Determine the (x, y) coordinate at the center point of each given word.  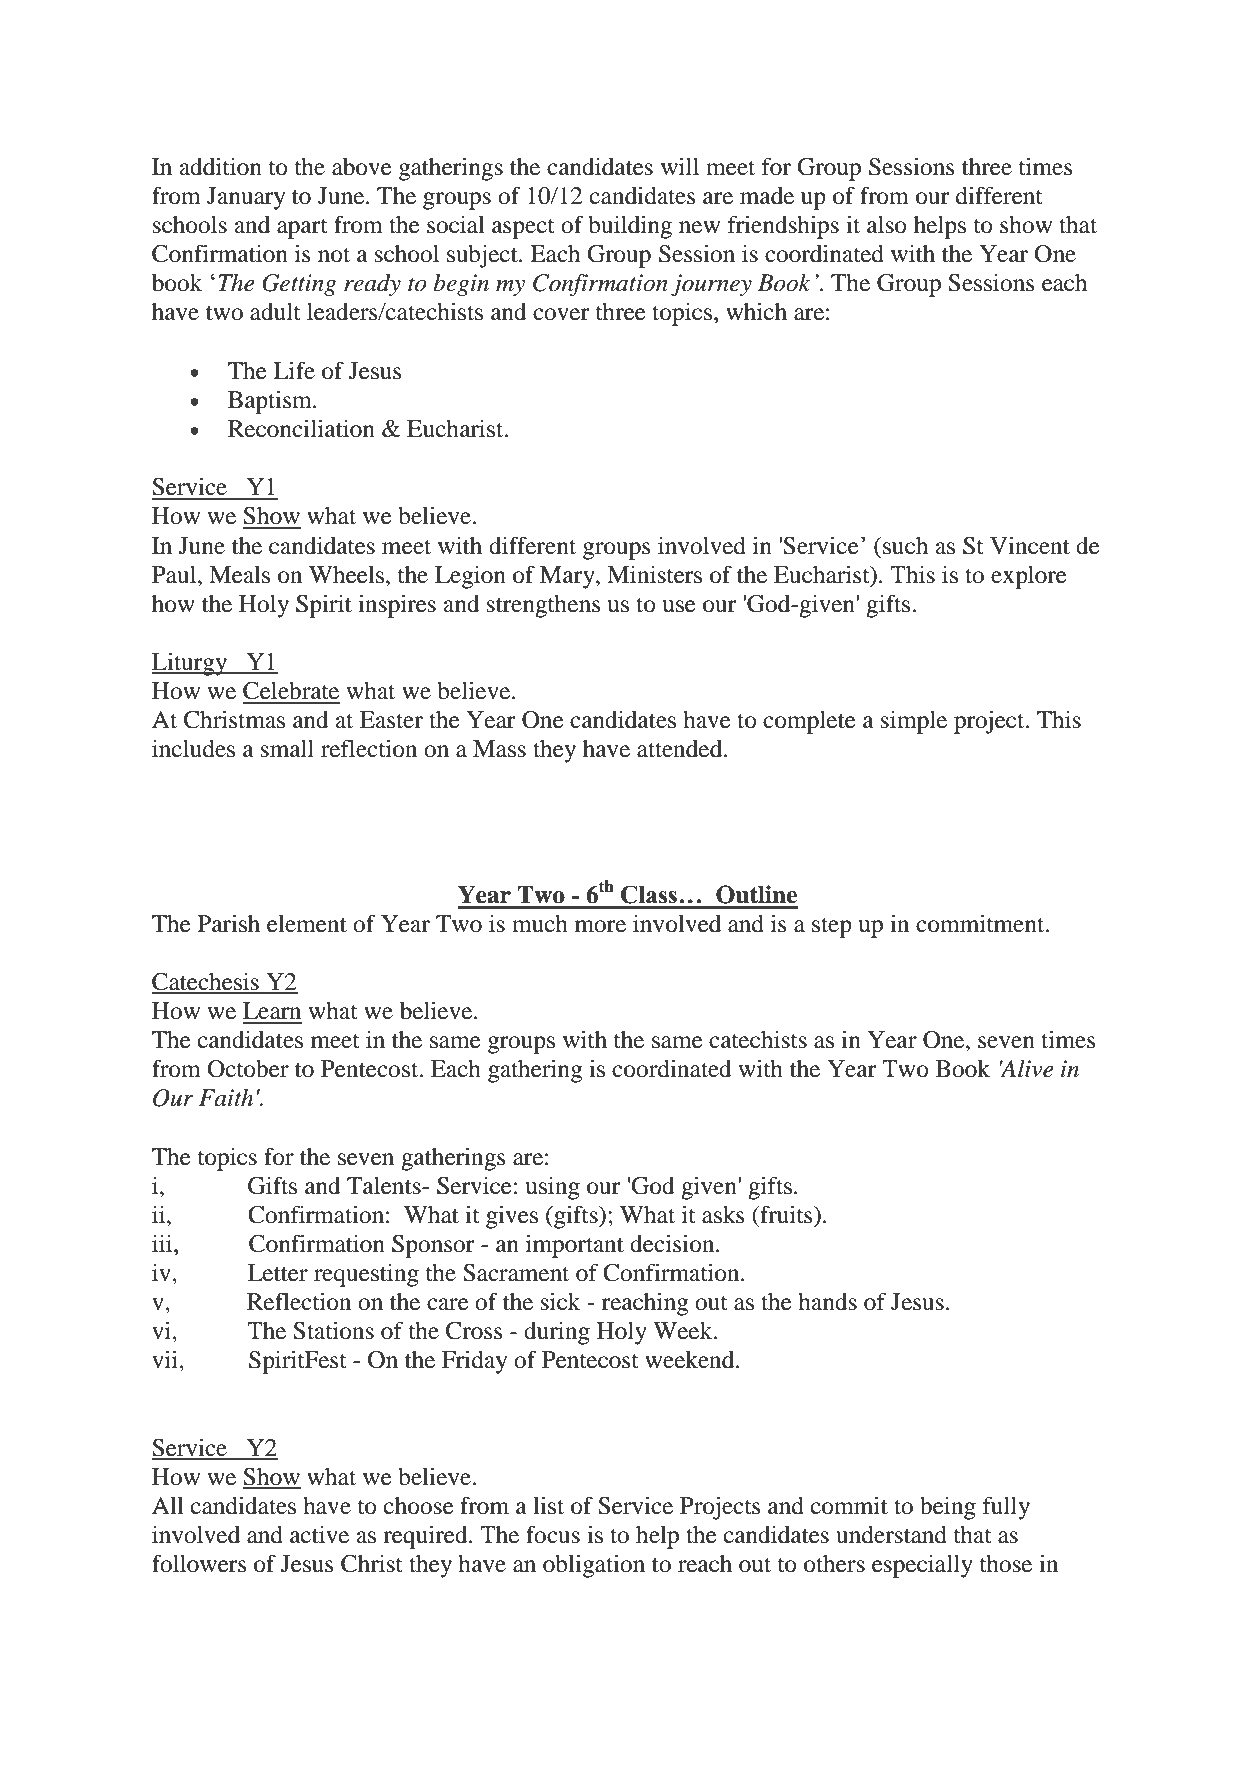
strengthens (543, 606)
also (887, 225)
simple (914, 722)
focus (553, 1534)
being (948, 1508)
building (630, 227)
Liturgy (191, 664)
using (552, 1188)
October (248, 1069)
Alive (1026, 1069)
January (246, 198)
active (319, 1535)
